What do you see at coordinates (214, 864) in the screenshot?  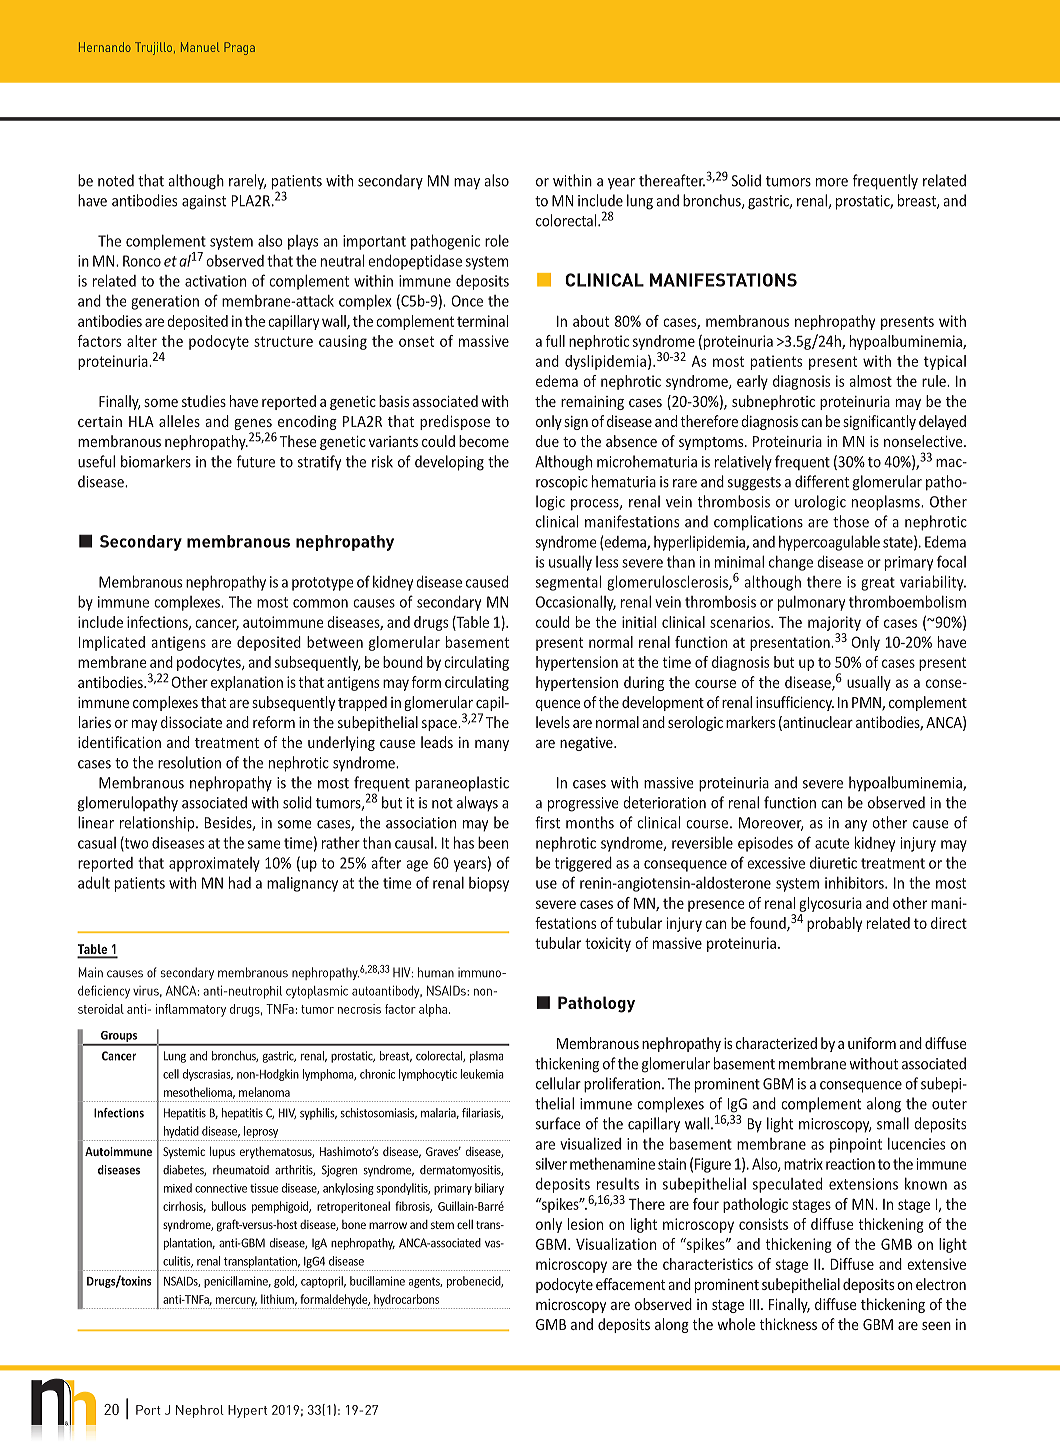 I see `approximately` at bounding box center [214, 864].
